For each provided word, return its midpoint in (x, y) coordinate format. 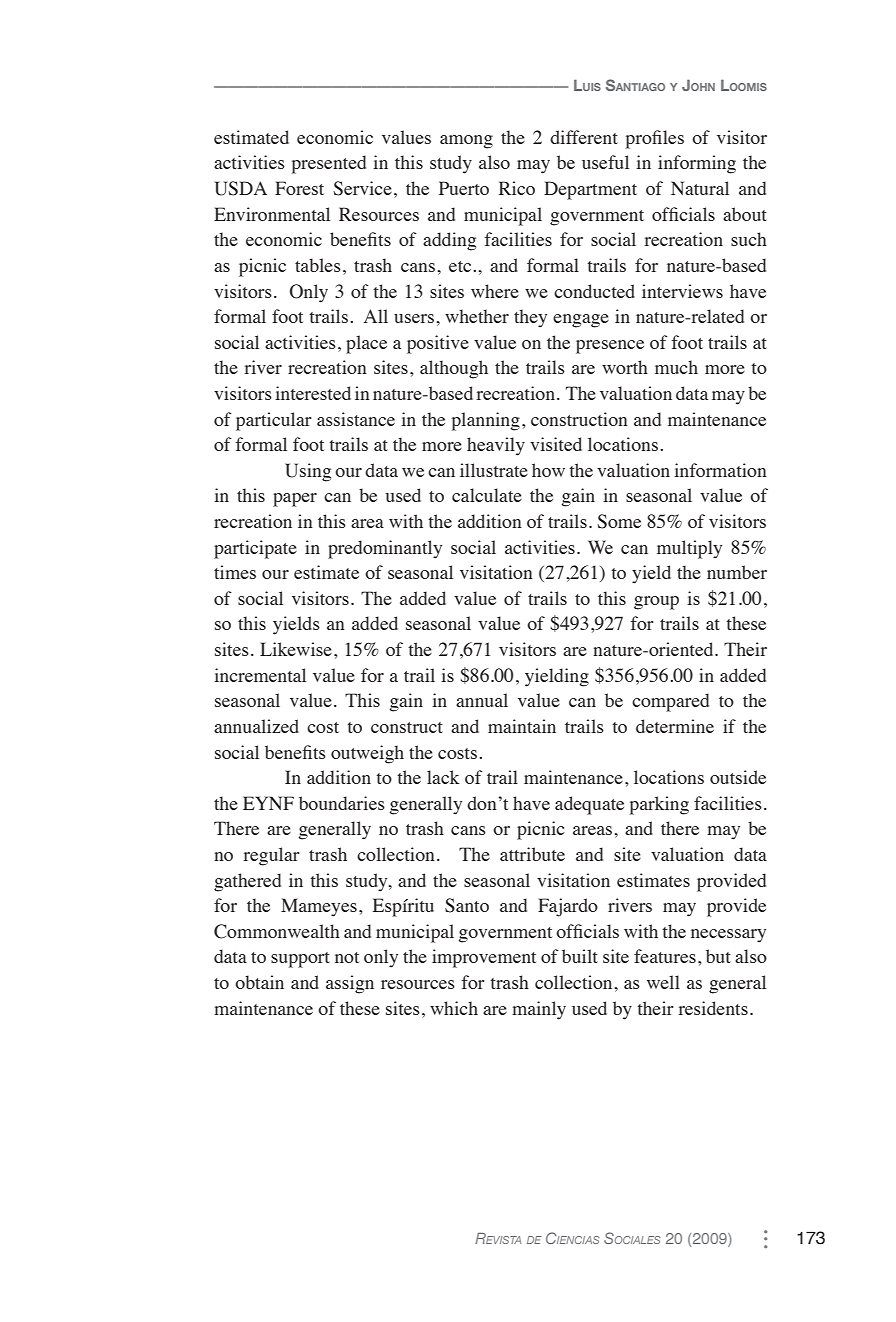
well (663, 982)
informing (697, 164)
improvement (484, 958)
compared (670, 702)
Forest (299, 188)
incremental (260, 675)
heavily (496, 446)
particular (274, 421)
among (466, 142)
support (300, 960)
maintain (522, 726)
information (720, 470)
